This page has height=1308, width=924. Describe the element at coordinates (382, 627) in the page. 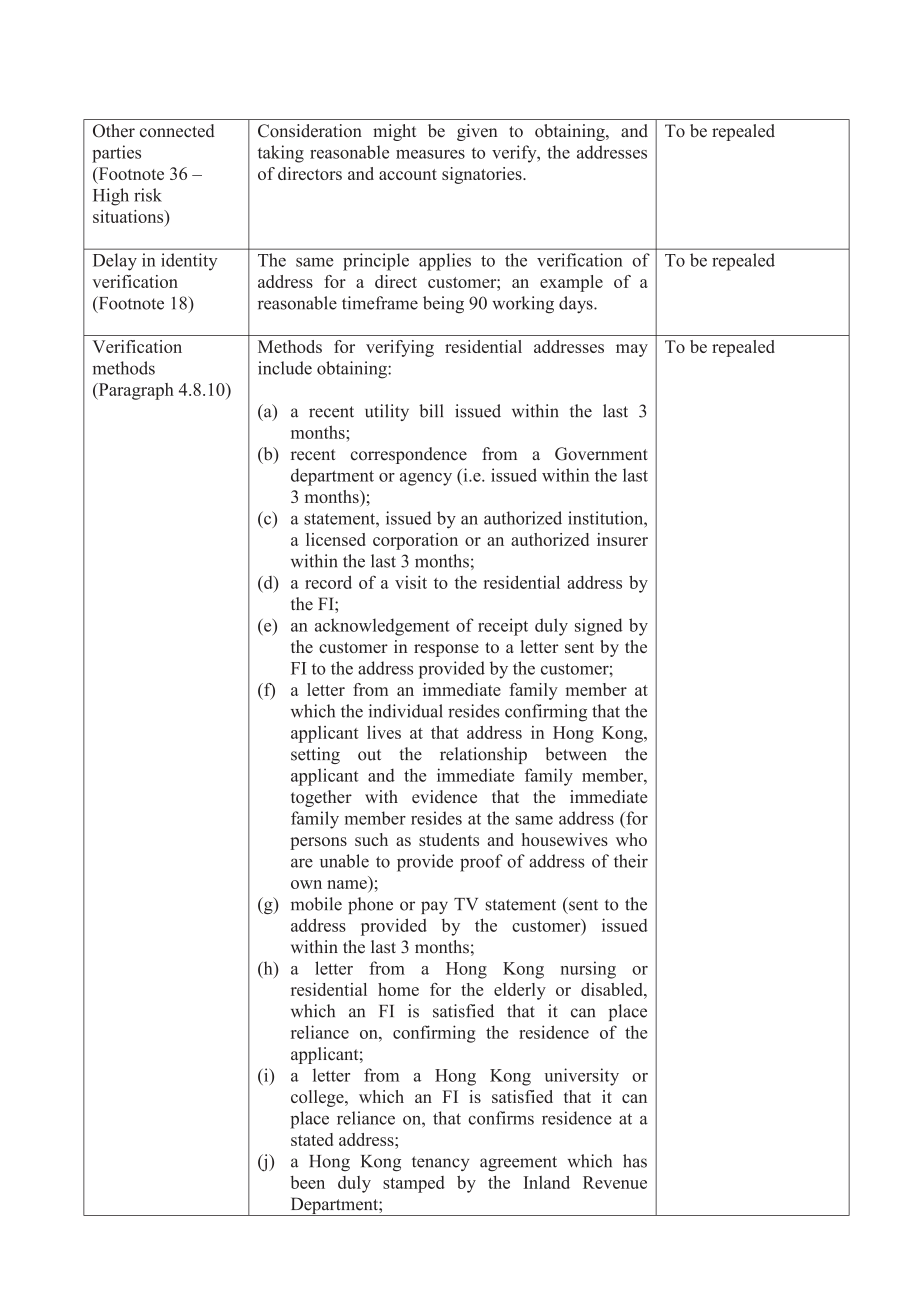

I see `acknowledgement` at that location.
